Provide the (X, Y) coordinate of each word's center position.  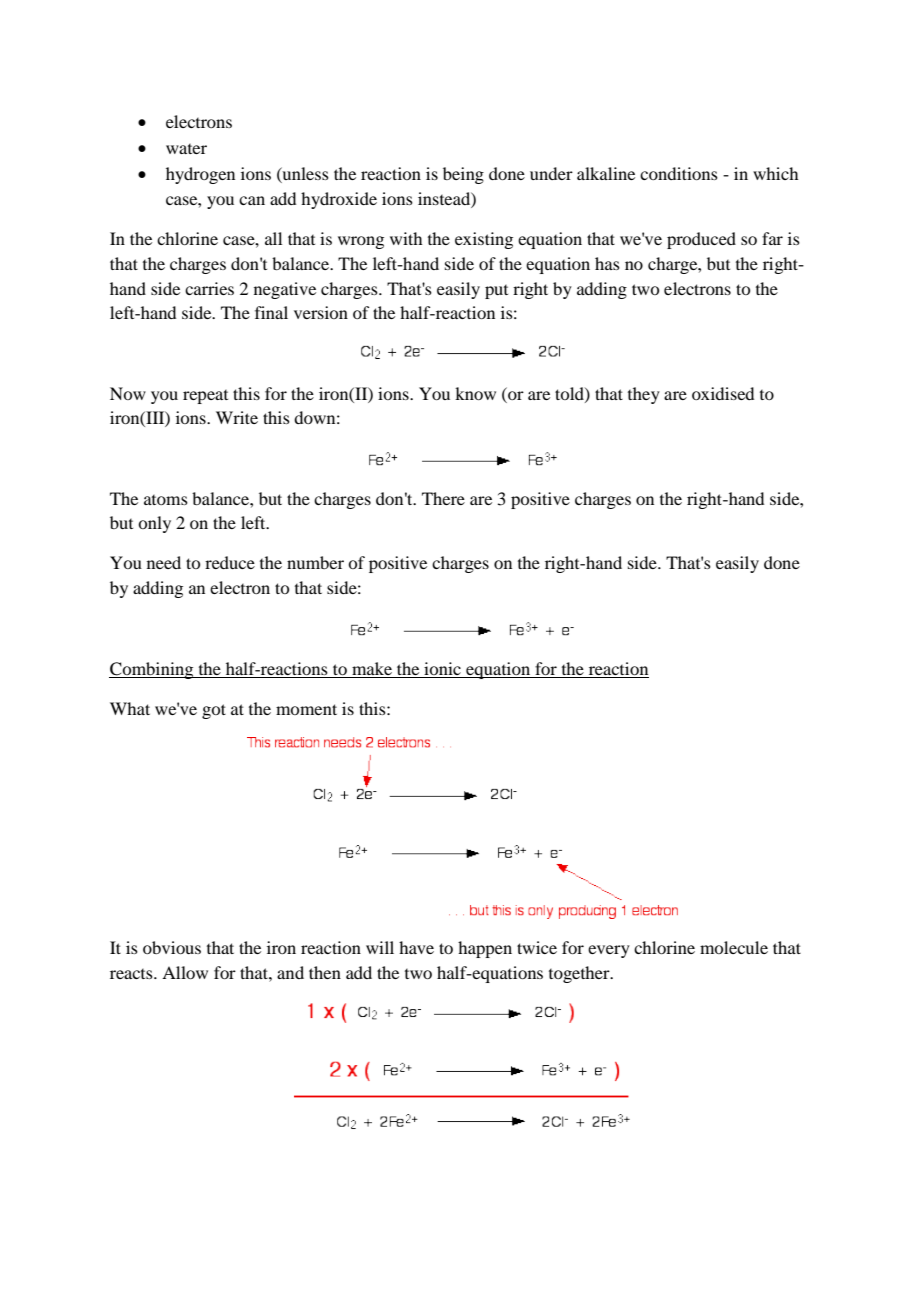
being (463, 175)
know (475, 393)
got (214, 711)
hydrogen (200, 175)
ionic (442, 668)
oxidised (723, 393)
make (372, 668)
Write (237, 417)
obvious (172, 947)
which (775, 173)
